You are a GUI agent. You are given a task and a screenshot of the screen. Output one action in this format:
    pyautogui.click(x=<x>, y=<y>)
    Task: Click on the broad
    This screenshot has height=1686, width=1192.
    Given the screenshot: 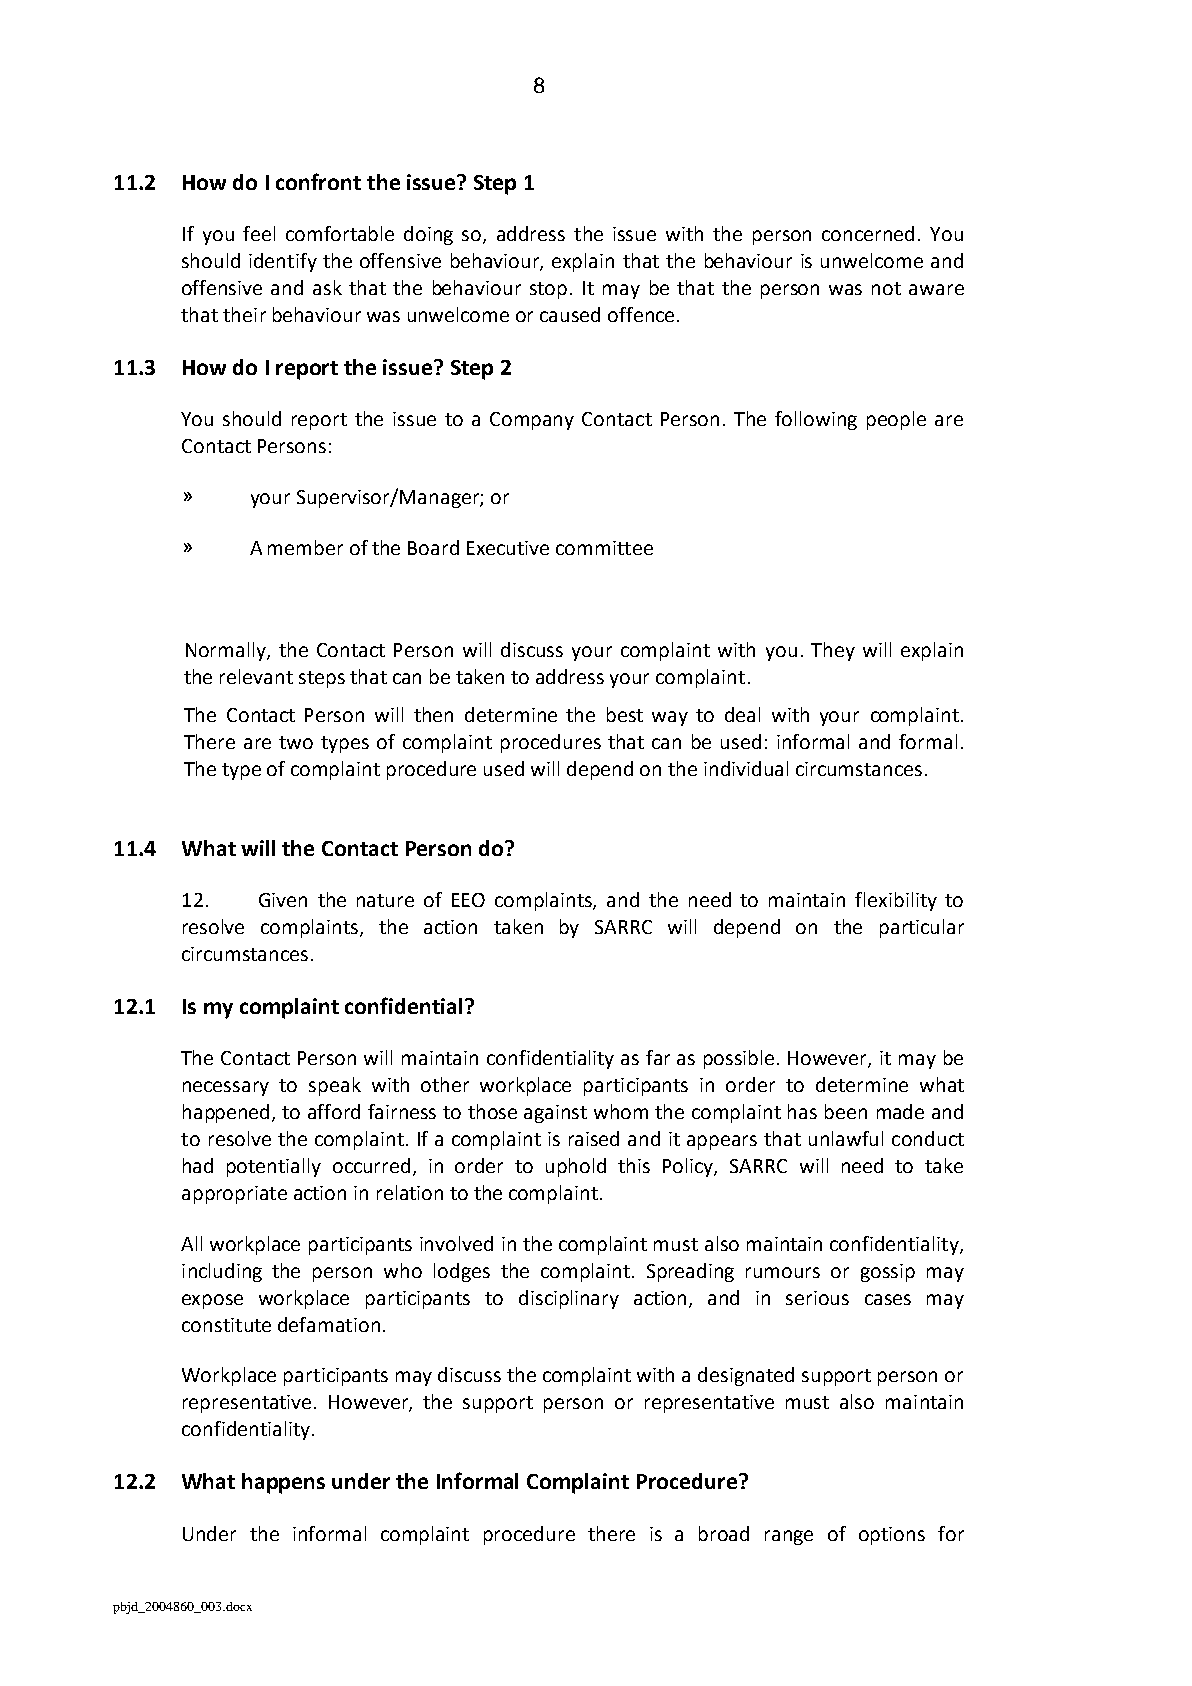 What is the action you would take?
    pyautogui.click(x=724, y=1533)
